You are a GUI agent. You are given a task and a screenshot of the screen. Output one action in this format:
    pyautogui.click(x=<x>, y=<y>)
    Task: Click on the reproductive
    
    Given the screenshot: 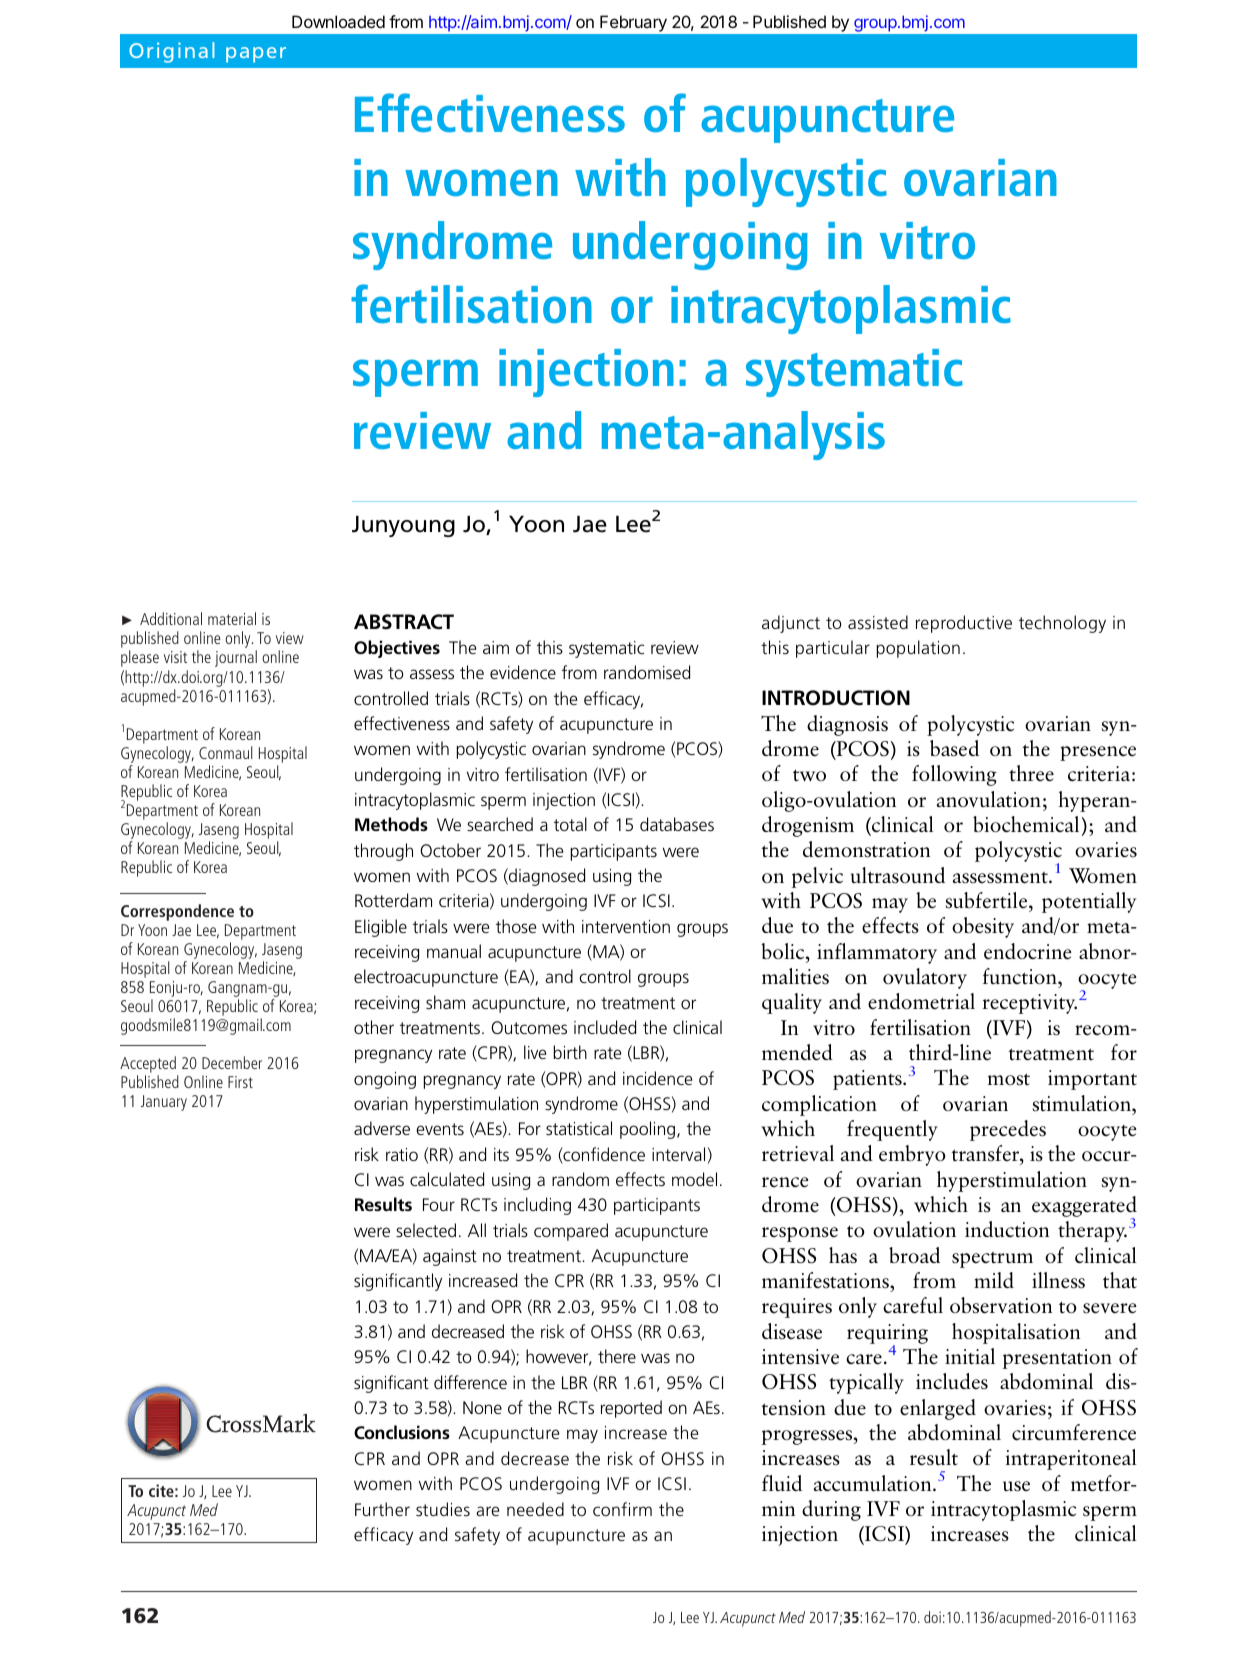 What is the action you would take?
    pyautogui.click(x=964, y=624)
